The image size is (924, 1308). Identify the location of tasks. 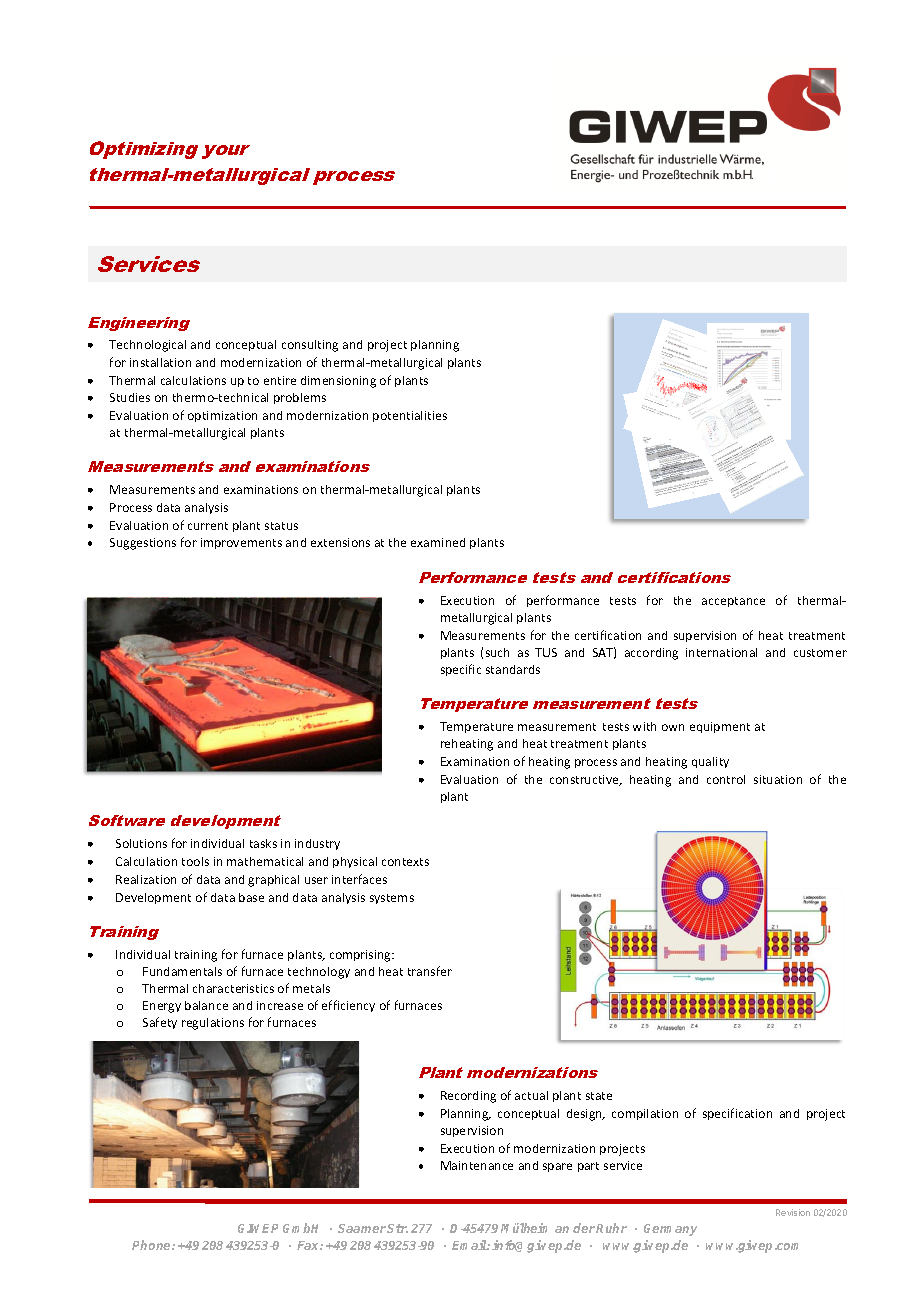
(263, 843).
